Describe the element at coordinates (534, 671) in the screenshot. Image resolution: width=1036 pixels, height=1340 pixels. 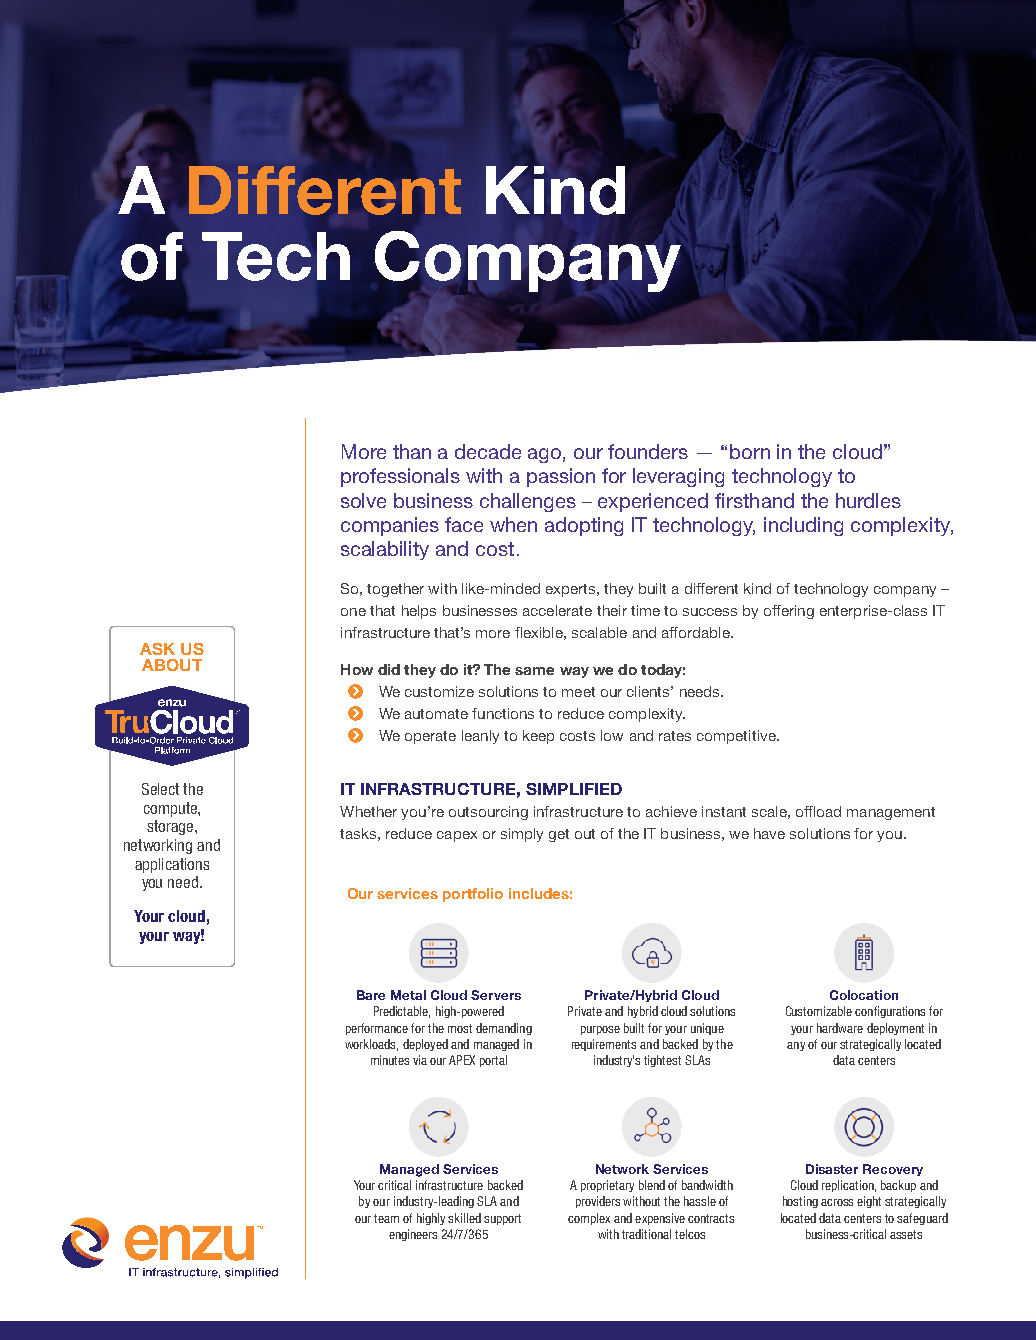
I see `same` at that location.
